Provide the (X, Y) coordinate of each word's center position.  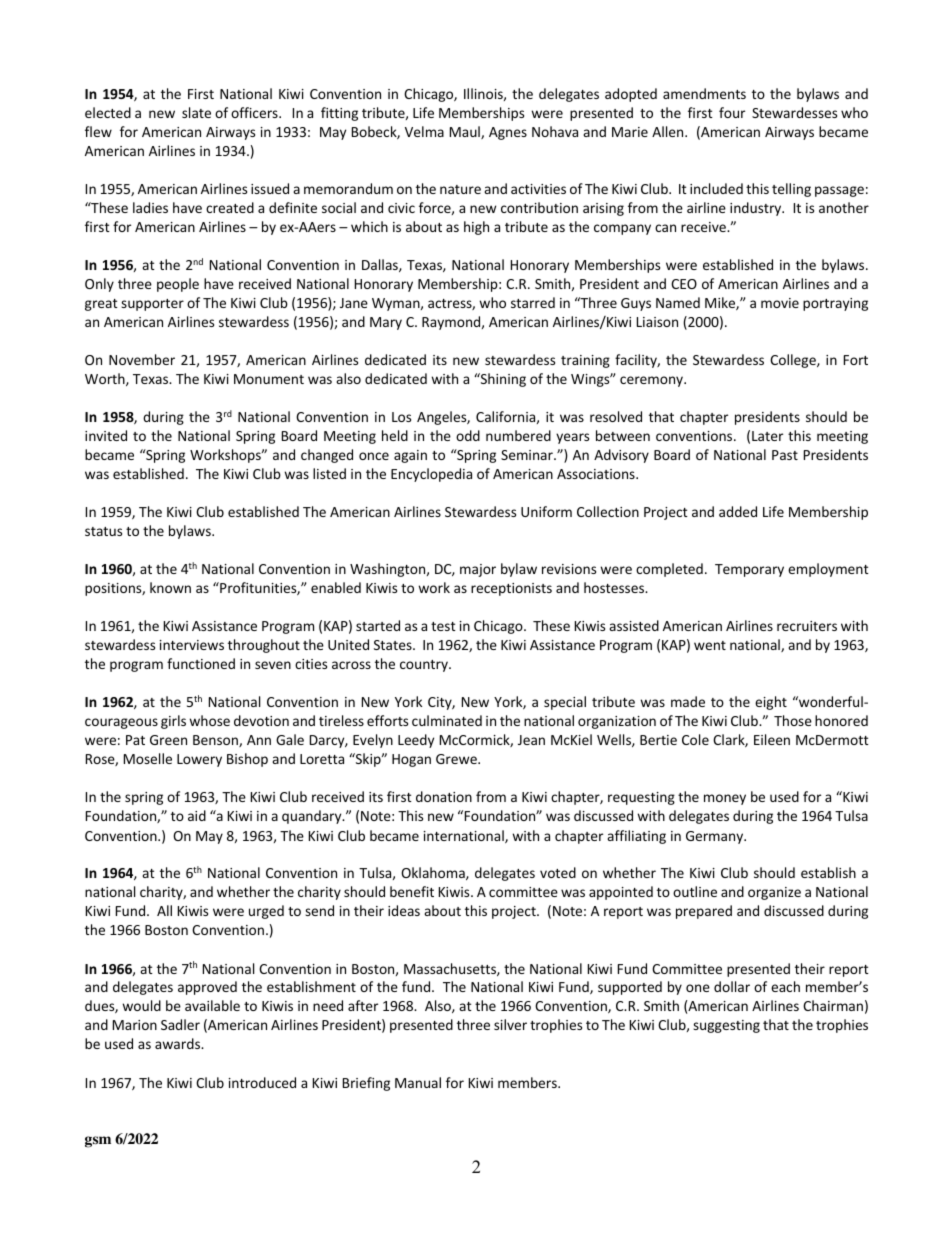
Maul (466, 132)
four (732, 112)
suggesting (726, 1026)
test (443, 626)
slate (196, 112)
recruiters (807, 626)
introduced (262, 1082)
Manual (418, 1082)
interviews (192, 645)
